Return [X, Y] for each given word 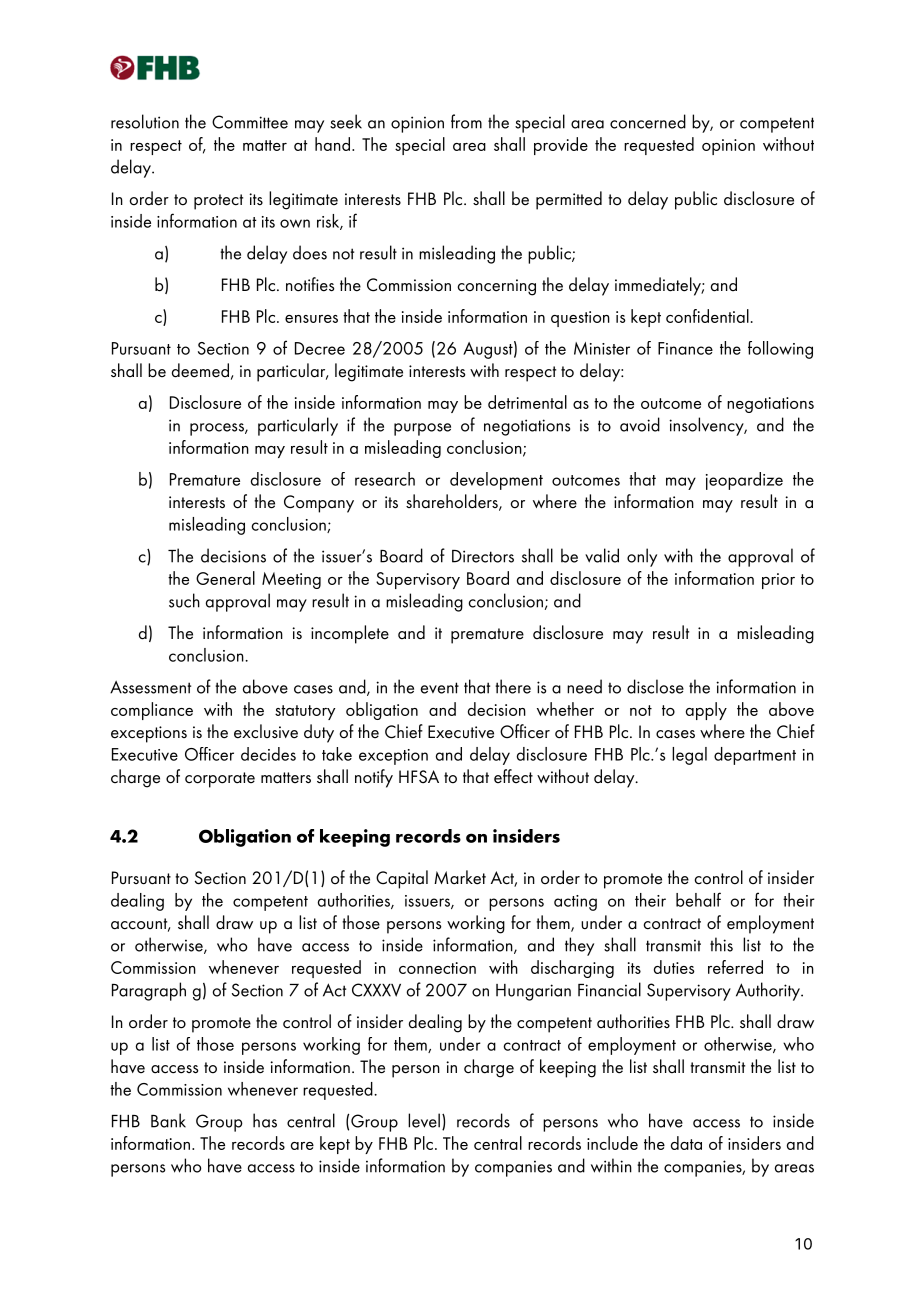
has [265, 1120]
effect [513, 776]
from [466, 121]
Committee [250, 122]
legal [689, 756]
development [496, 481]
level [424, 1120]
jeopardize [744, 481]
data [686, 1143]
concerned [648, 121]
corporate [220, 780]
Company [319, 504]
